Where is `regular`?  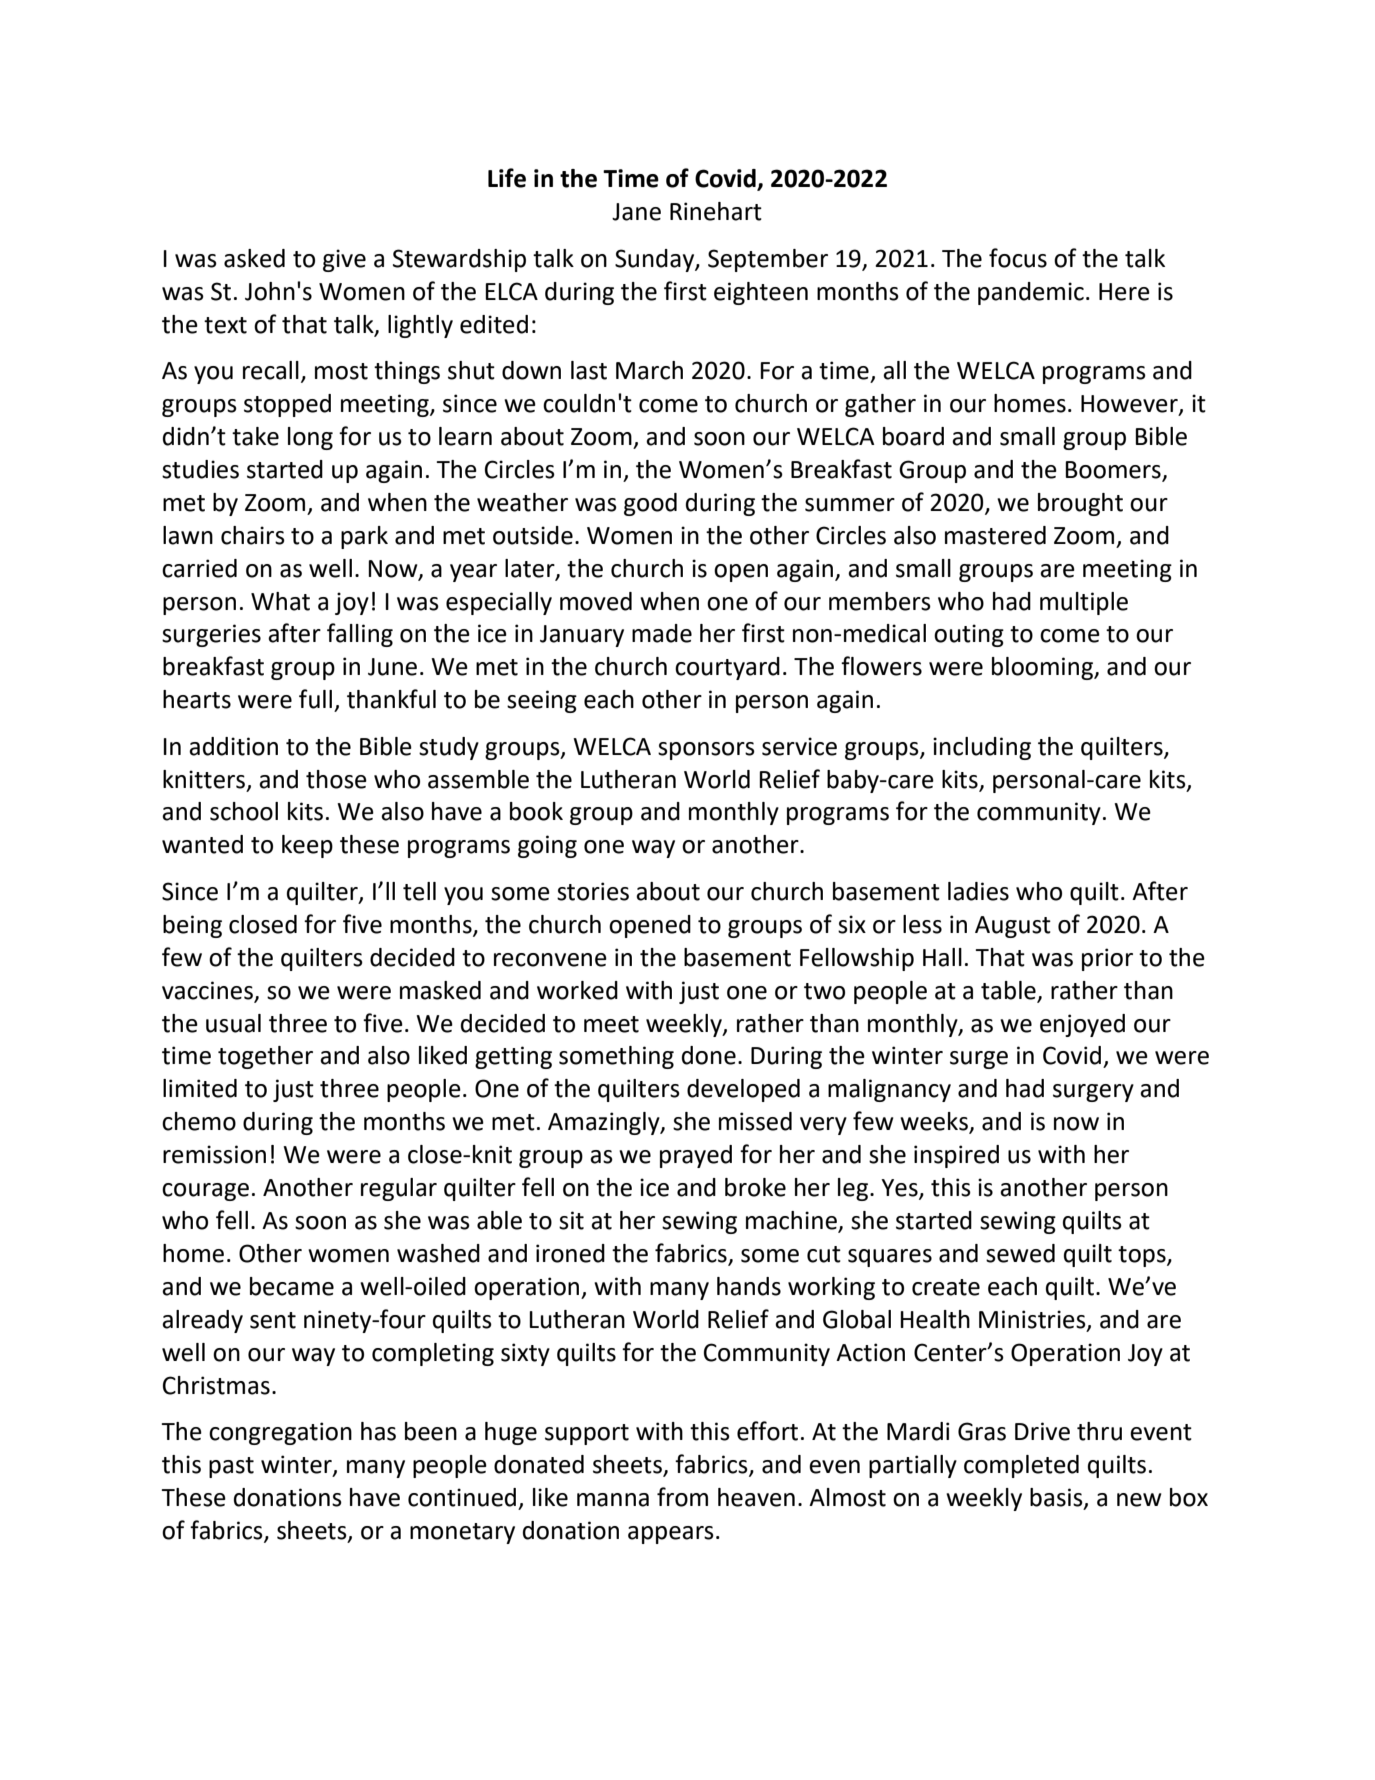
regular is located at coordinates (399, 1189).
